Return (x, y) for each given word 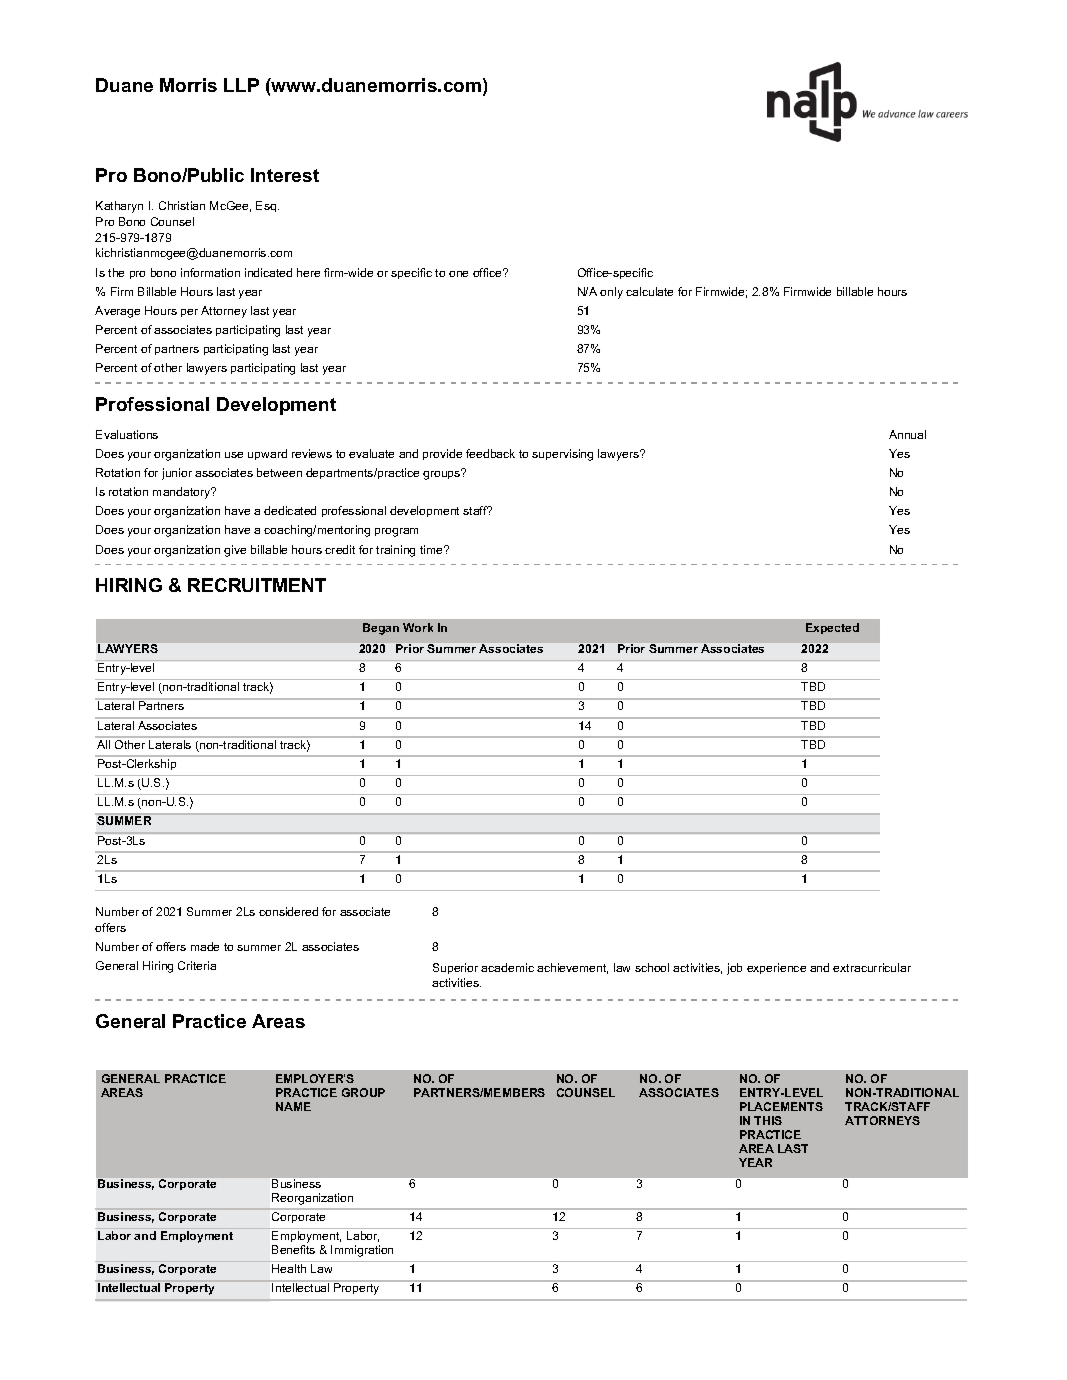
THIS (768, 1120)
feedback (490, 453)
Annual (907, 434)
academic (507, 967)
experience (776, 968)
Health (289, 1268)
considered (288, 911)
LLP (241, 85)
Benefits (293, 1249)
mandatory (183, 493)
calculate (649, 291)
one (458, 274)
